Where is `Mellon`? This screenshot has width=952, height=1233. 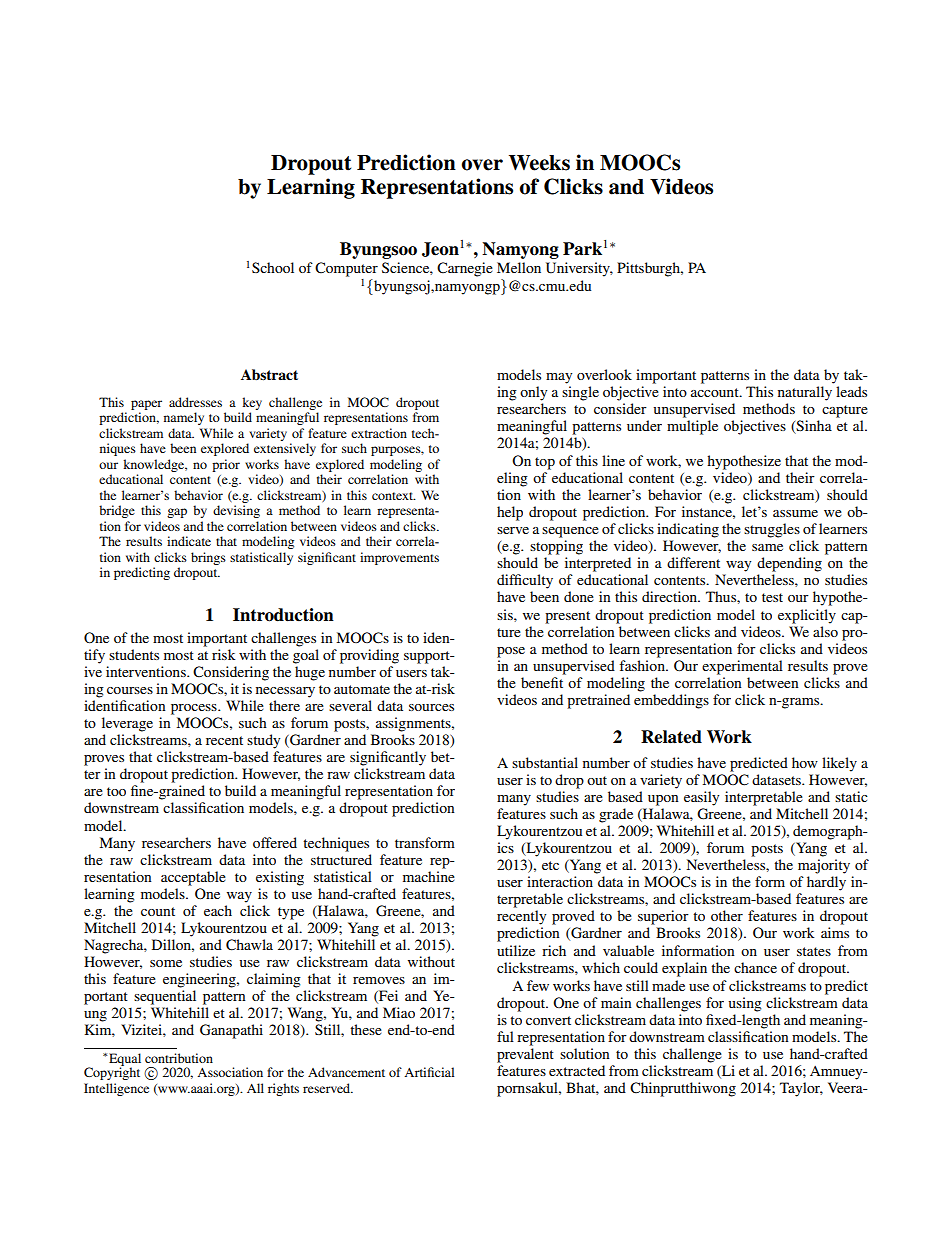
Mellon is located at coordinates (519, 267).
